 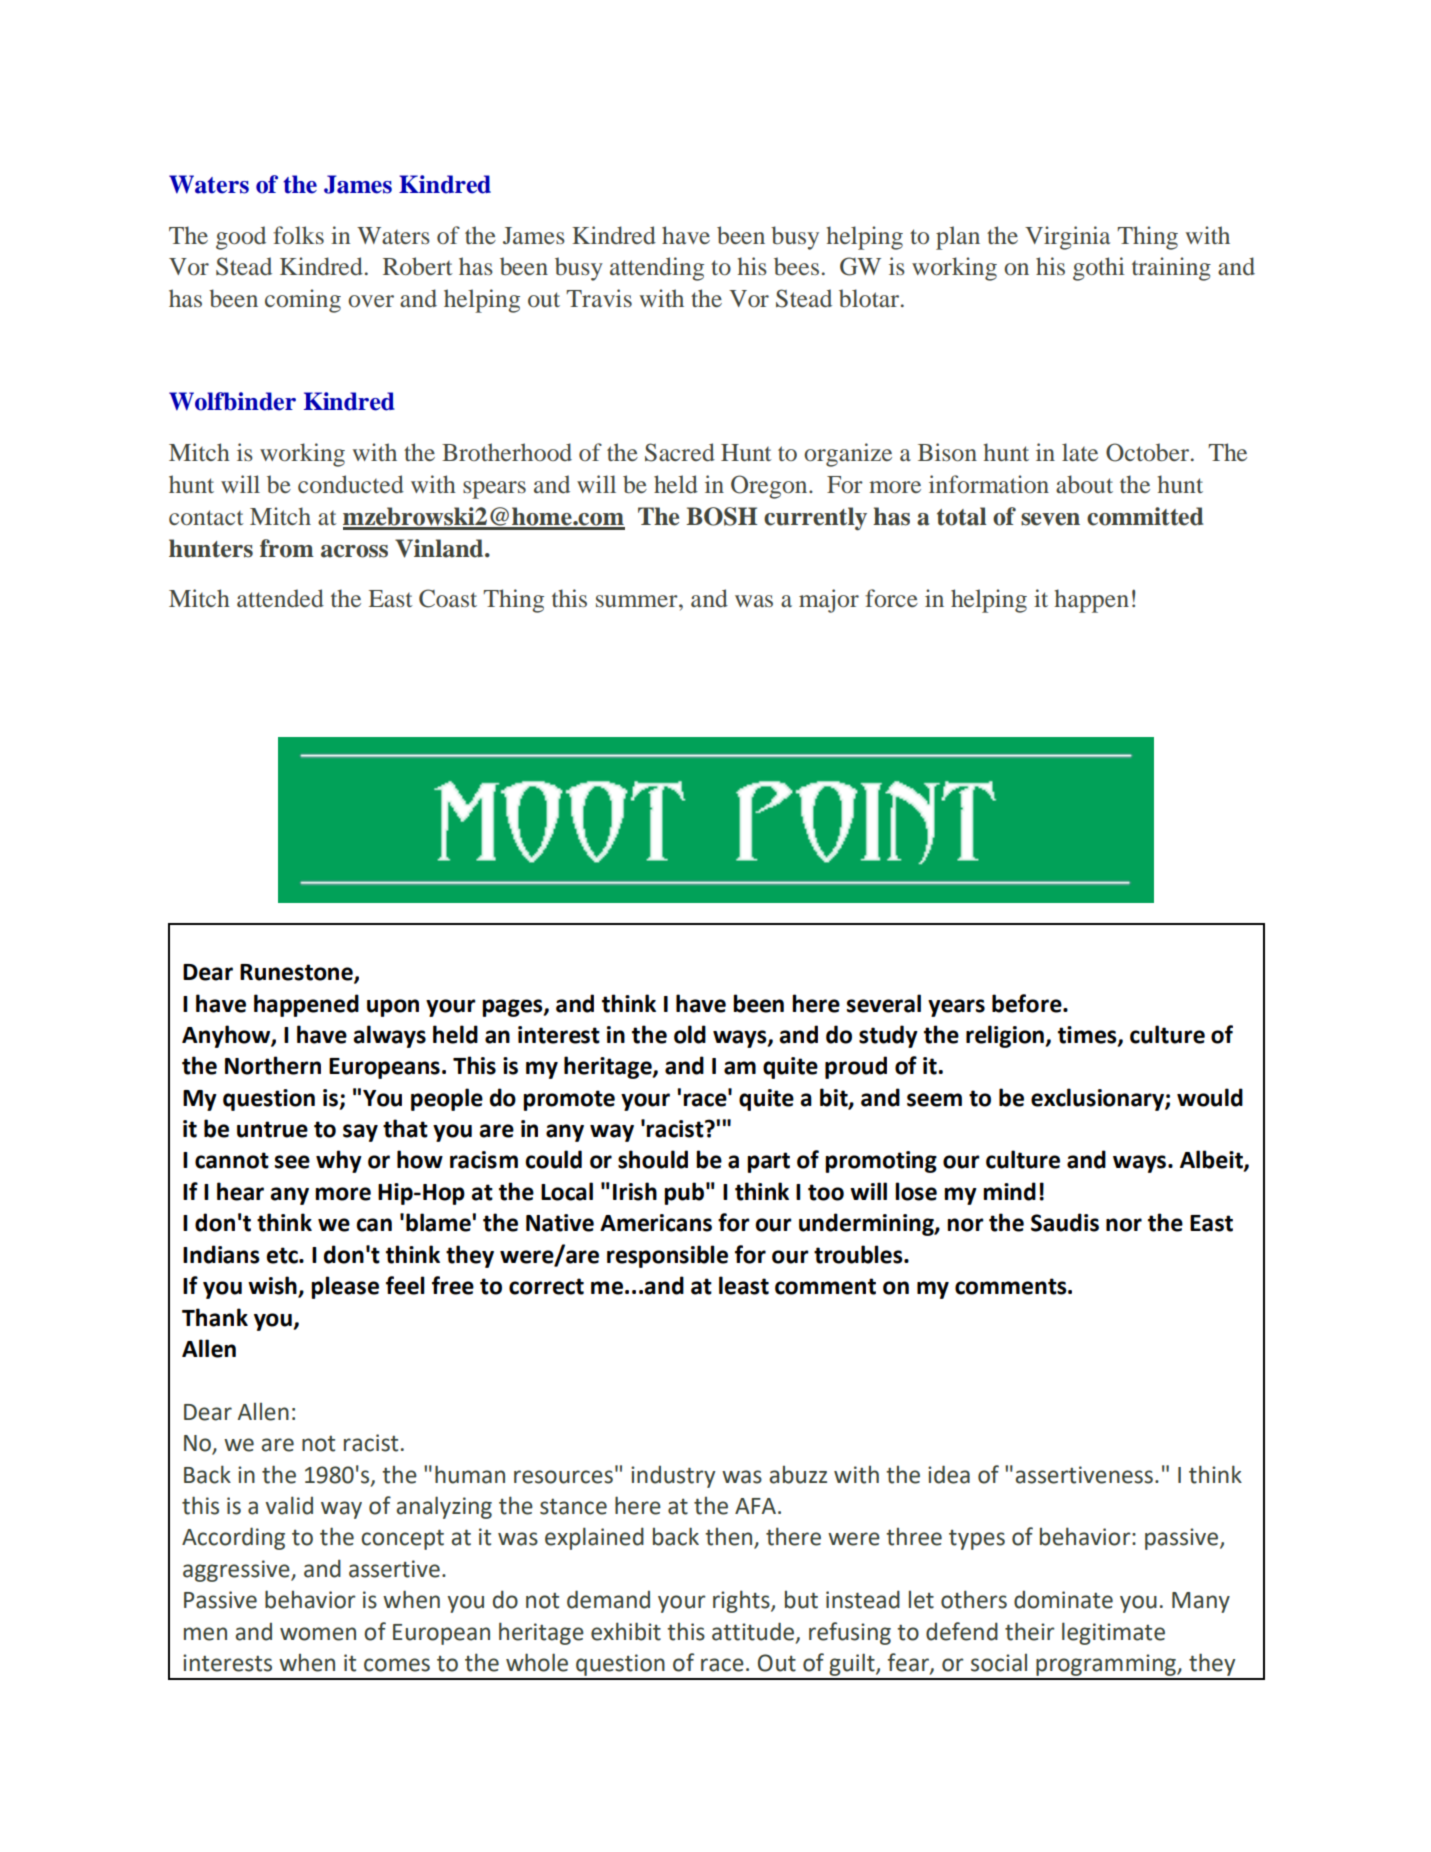 I want to click on should, so click(x=653, y=1159).
